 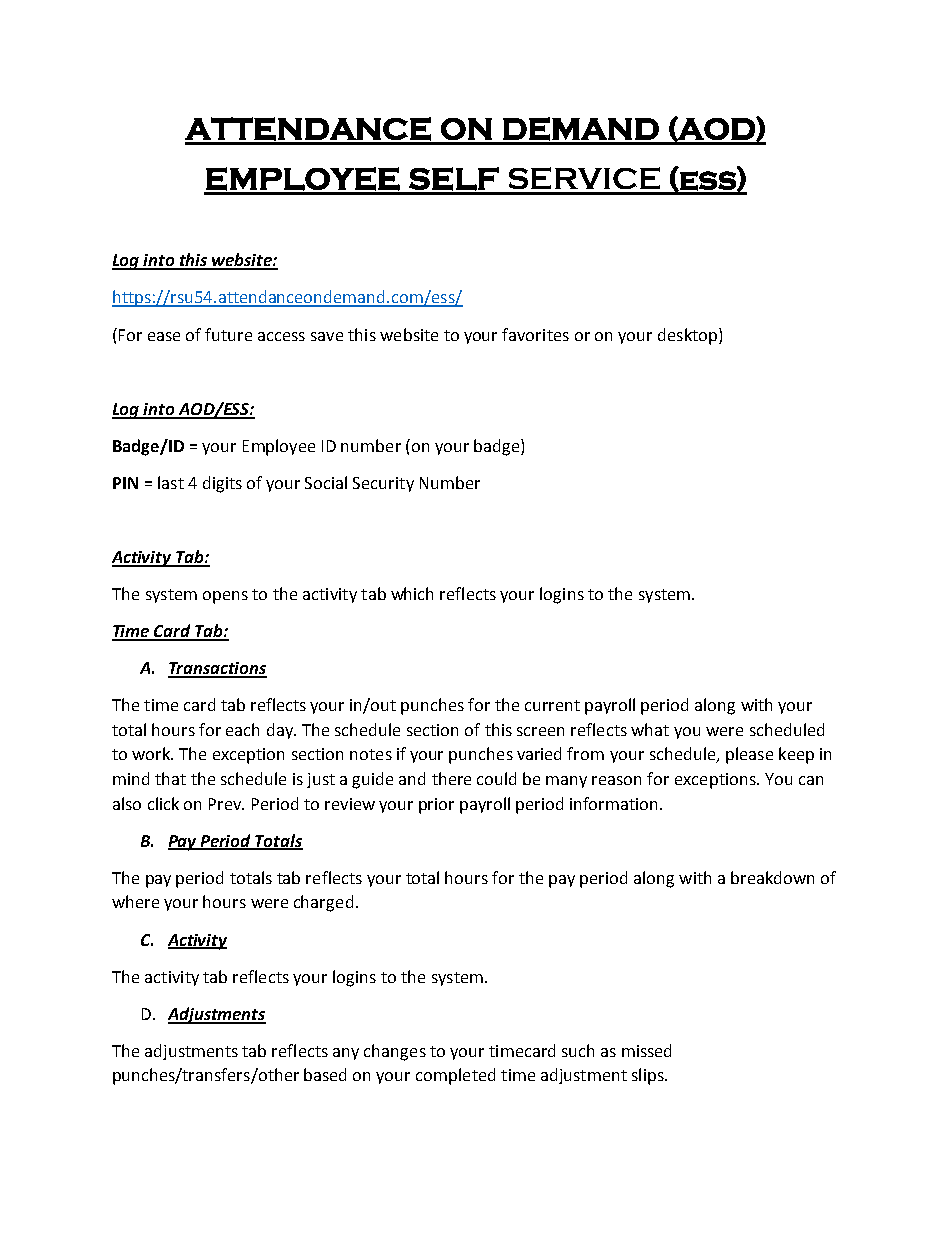 I want to click on favorites, so click(x=535, y=334).
